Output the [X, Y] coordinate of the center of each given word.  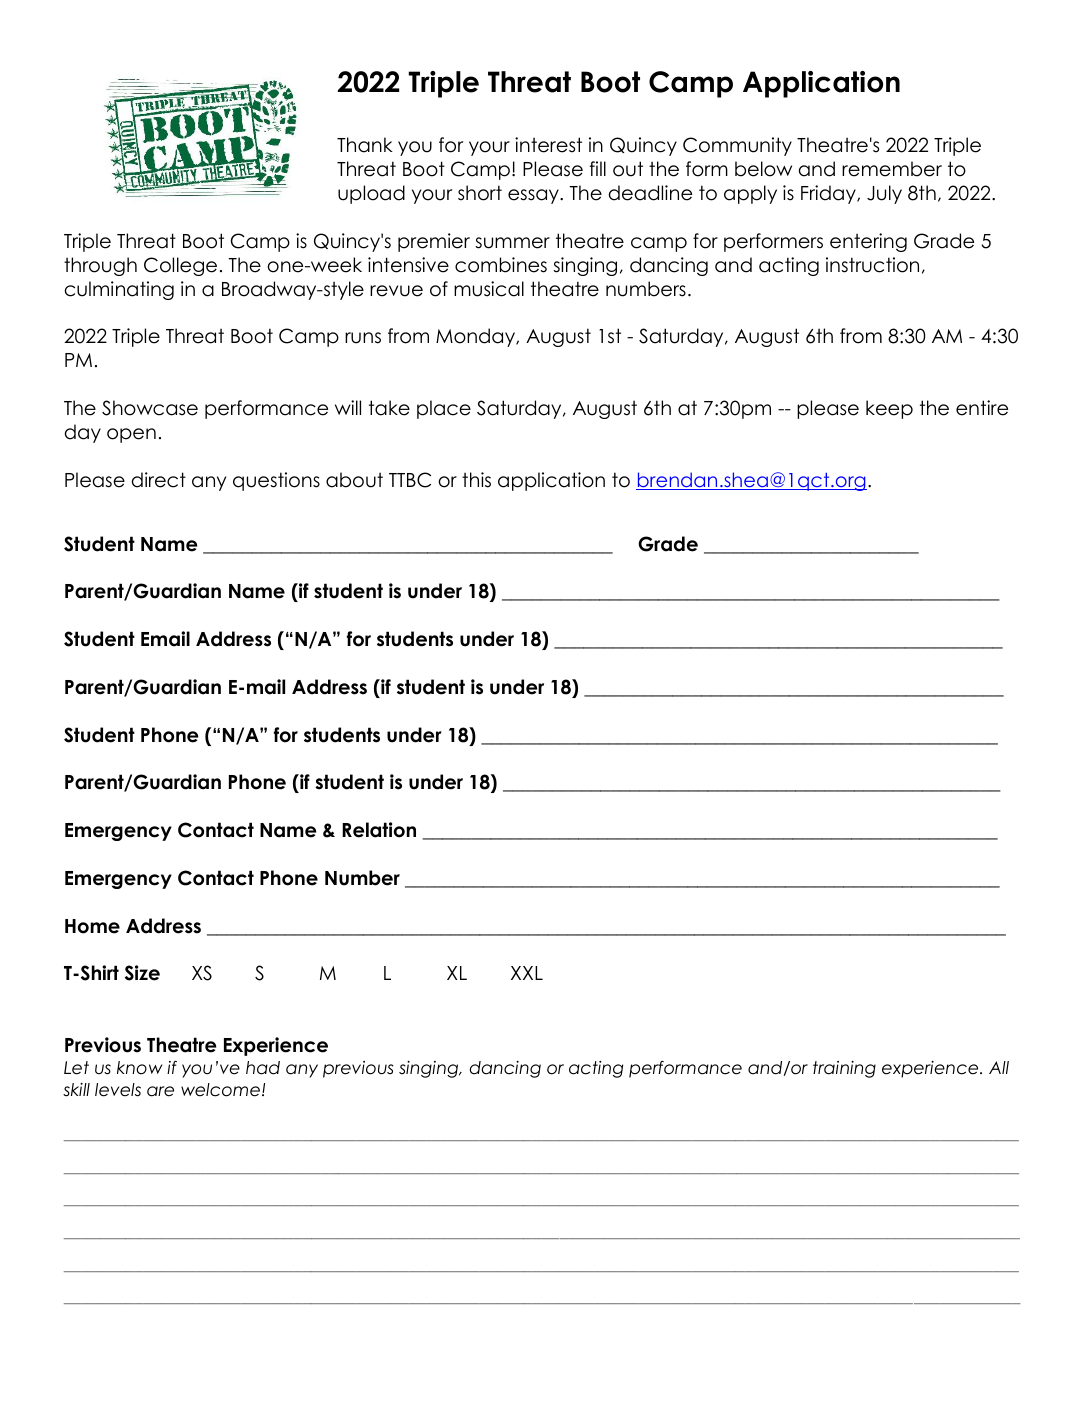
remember [892, 169]
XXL [527, 973]
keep [889, 409]
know [139, 1068]
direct [159, 480]
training [844, 1069]
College [180, 266]
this [476, 480]
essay [534, 196]
